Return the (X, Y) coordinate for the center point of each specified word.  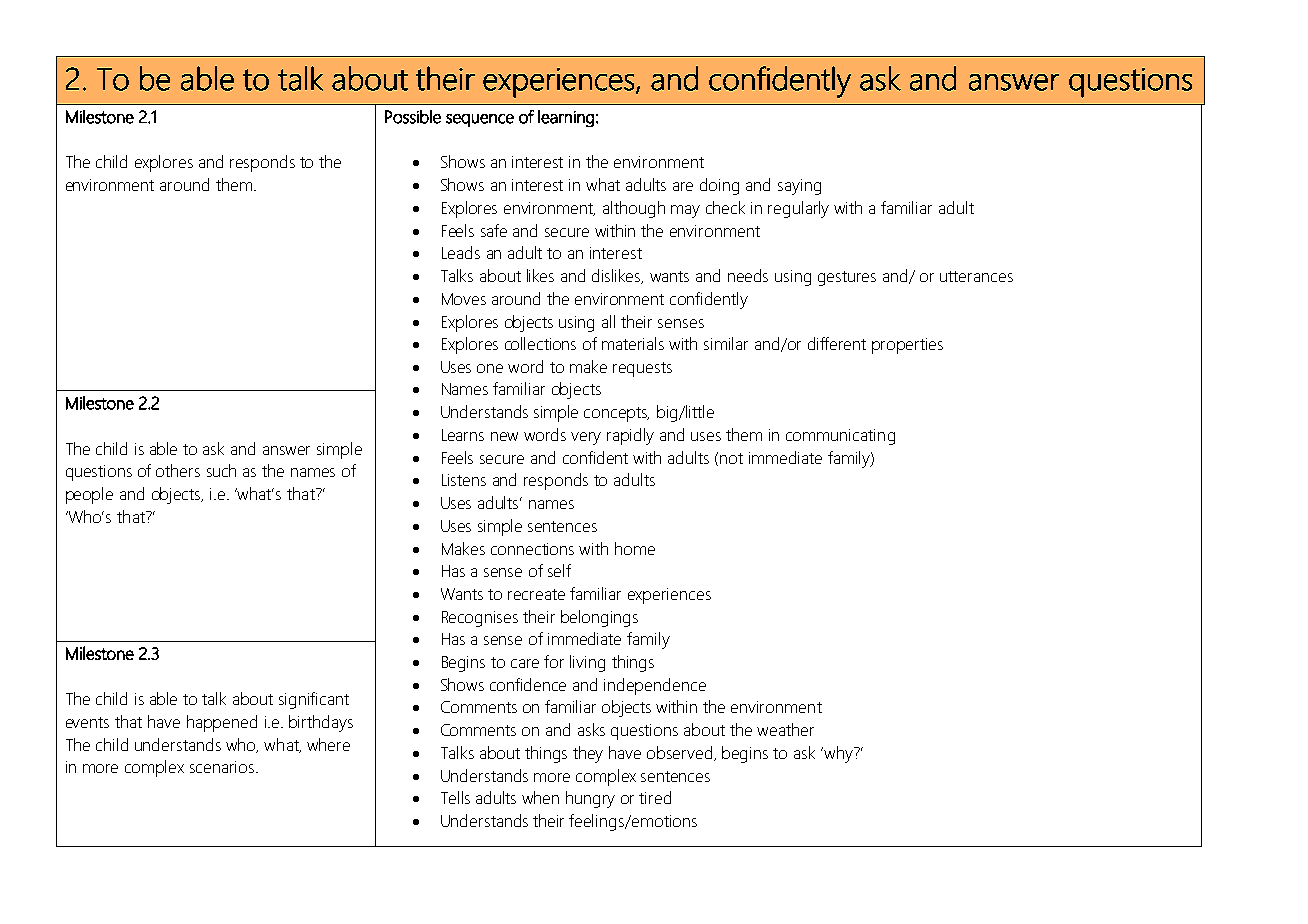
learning (566, 118)
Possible (413, 117)
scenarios (223, 767)
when (540, 797)
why (838, 754)
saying (799, 187)
